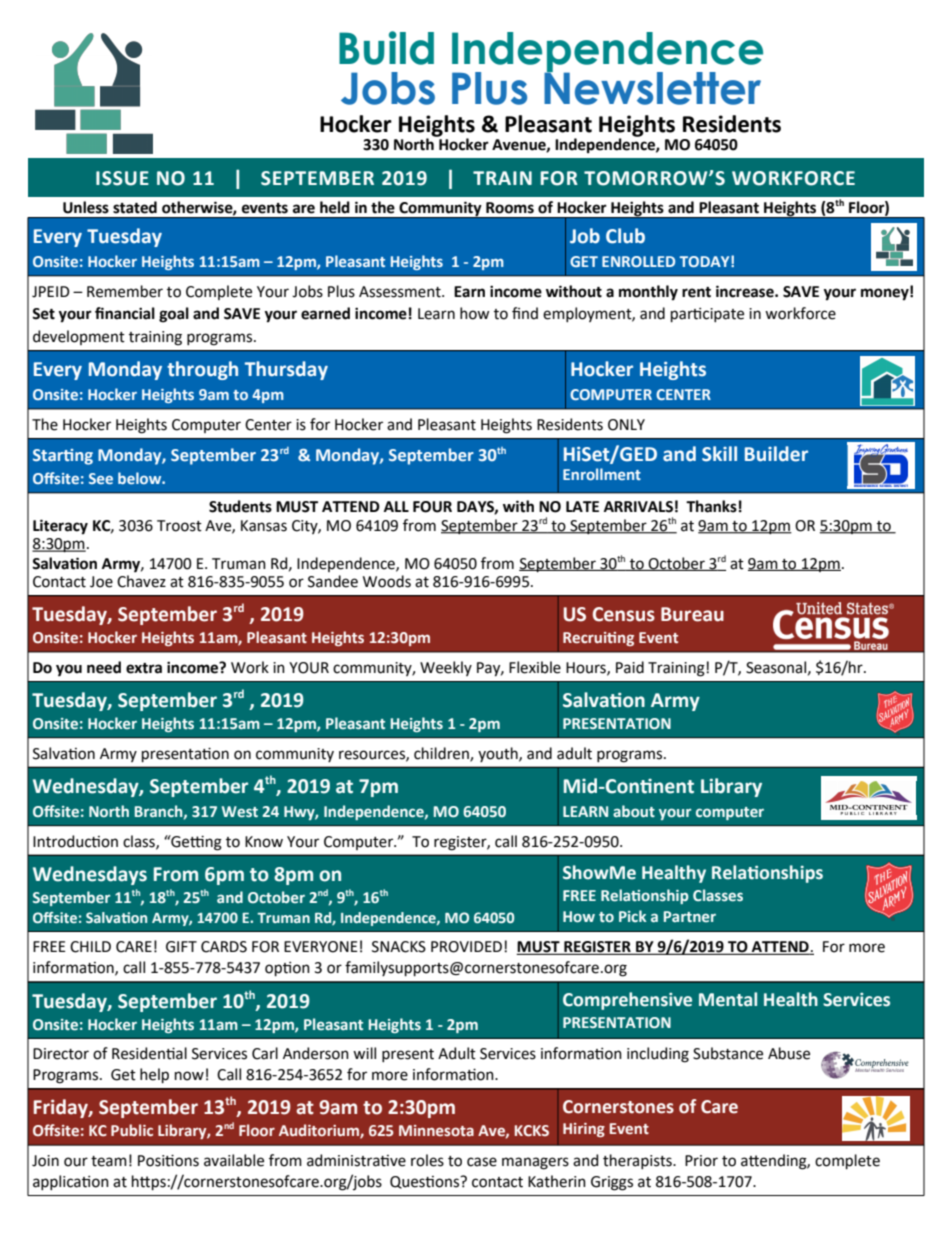 This screenshot has width=952, height=1233. I want to click on Public, so click(132, 1130).
